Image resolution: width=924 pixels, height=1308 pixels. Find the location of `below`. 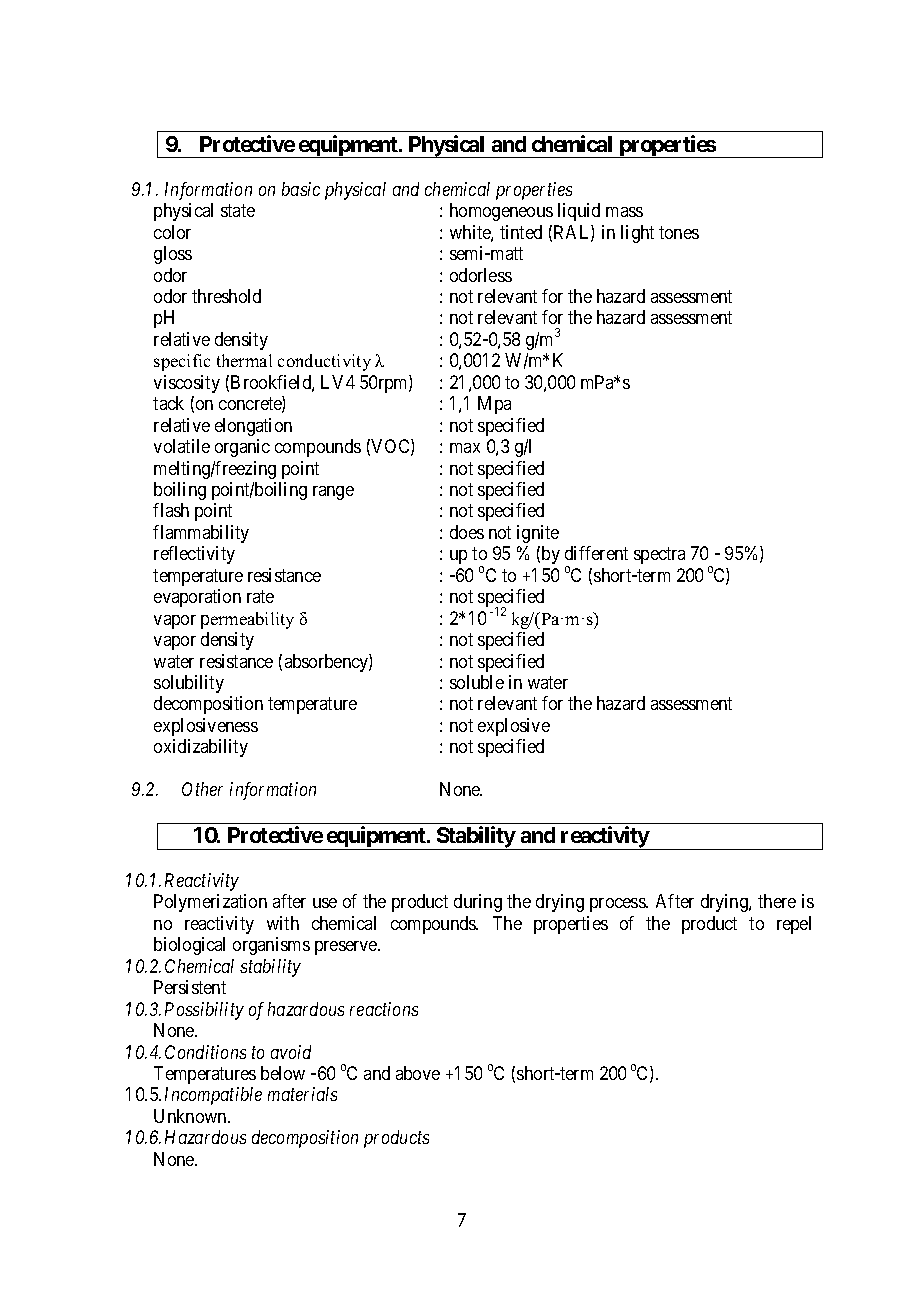

below is located at coordinates (283, 1073).
